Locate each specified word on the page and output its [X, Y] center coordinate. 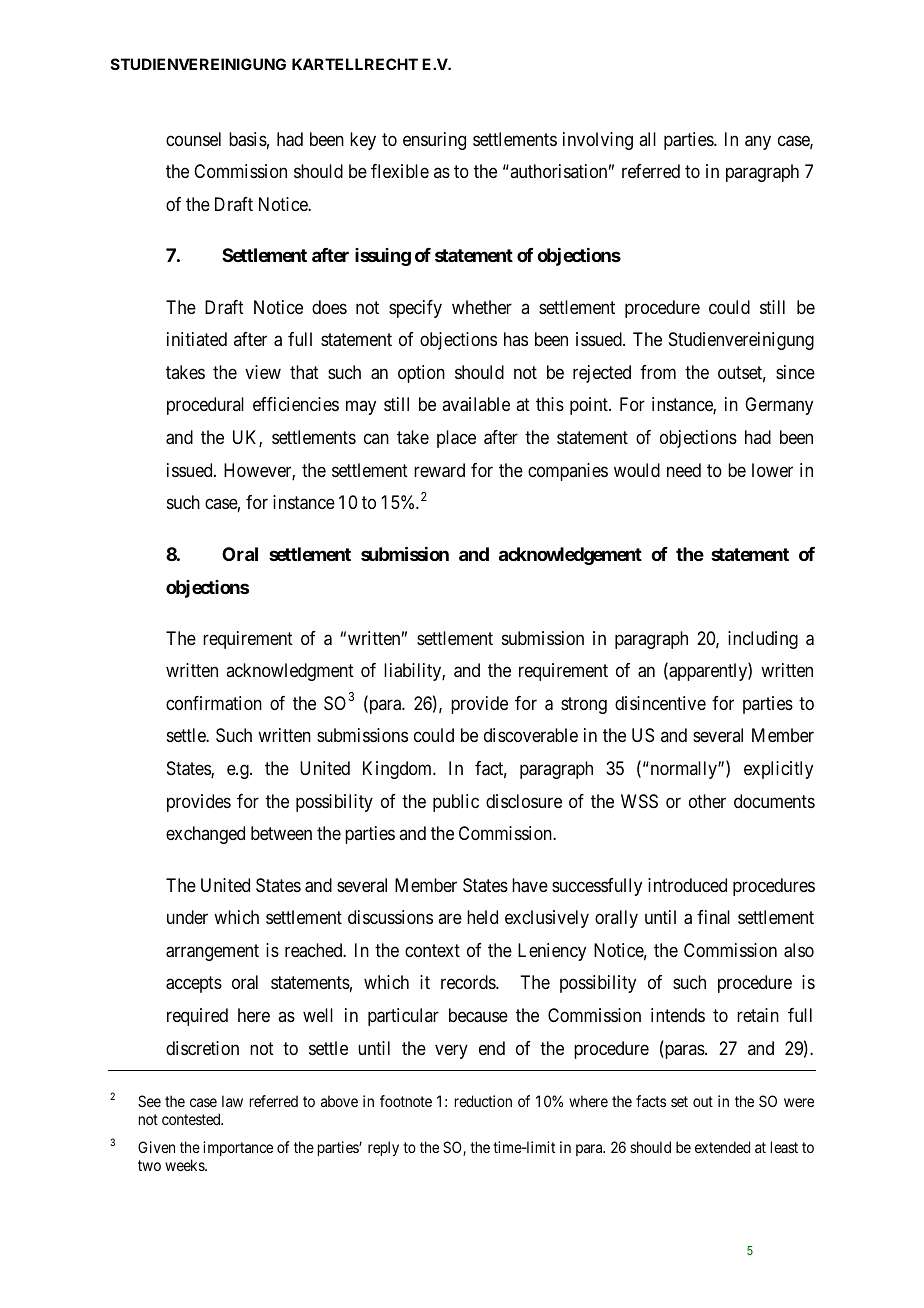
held [482, 917]
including [763, 640]
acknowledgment [290, 672]
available [476, 404]
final [713, 917]
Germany [779, 406]
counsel [193, 139]
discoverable [531, 735]
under [187, 917]
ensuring [434, 141]
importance [238, 1148]
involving [598, 141]
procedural [205, 406]
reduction [483, 1101]
